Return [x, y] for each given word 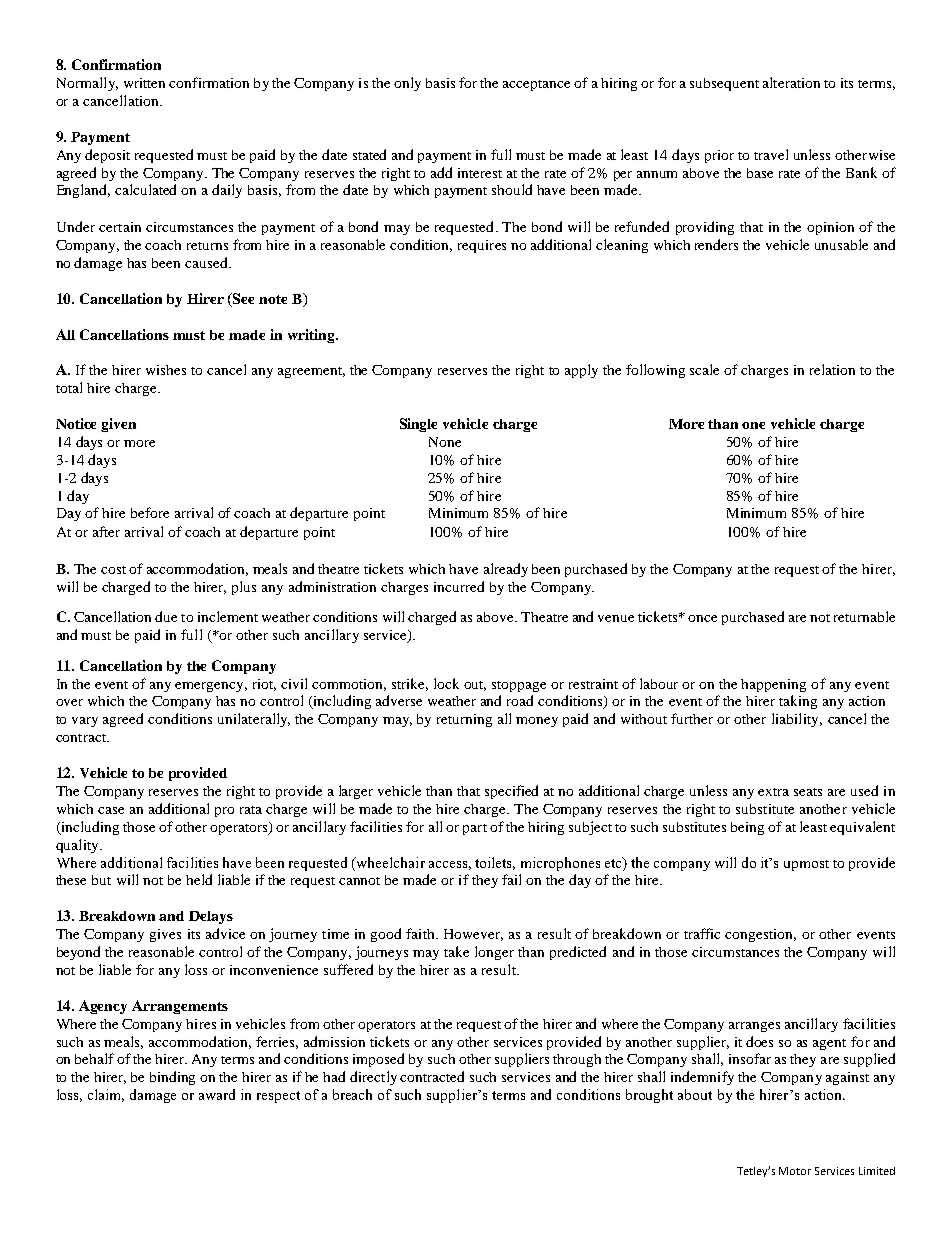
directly [373, 1078]
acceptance [536, 85]
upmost [806, 865]
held [199, 879]
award [217, 1094]
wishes [166, 370]
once [702, 618]
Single [418, 425]
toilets [495, 863]
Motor [795, 1171]
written [144, 83]
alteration [791, 82]
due [166, 616]
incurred [459, 586]
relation [832, 369]
